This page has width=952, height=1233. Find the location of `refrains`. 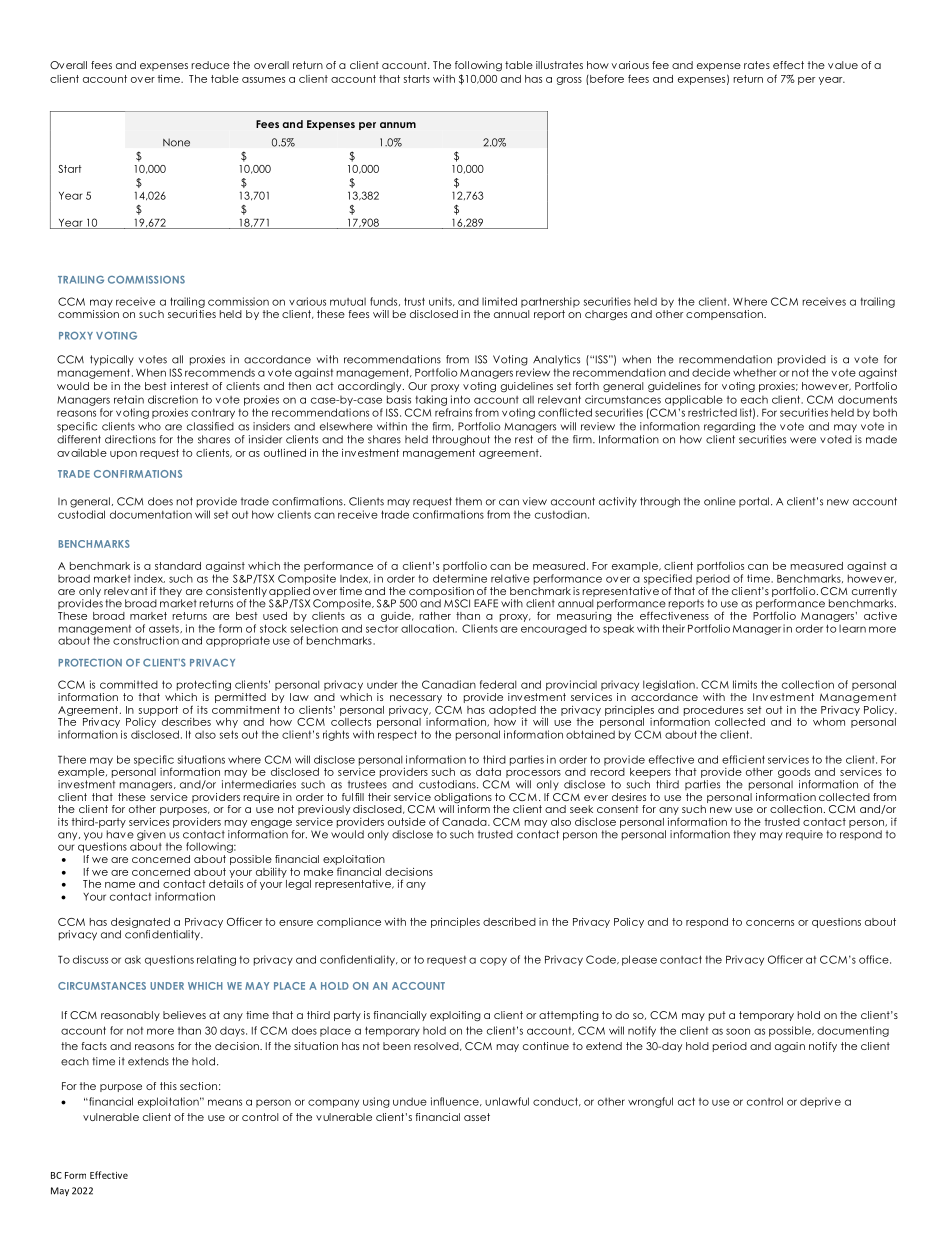

refrains is located at coordinates (453, 412).
